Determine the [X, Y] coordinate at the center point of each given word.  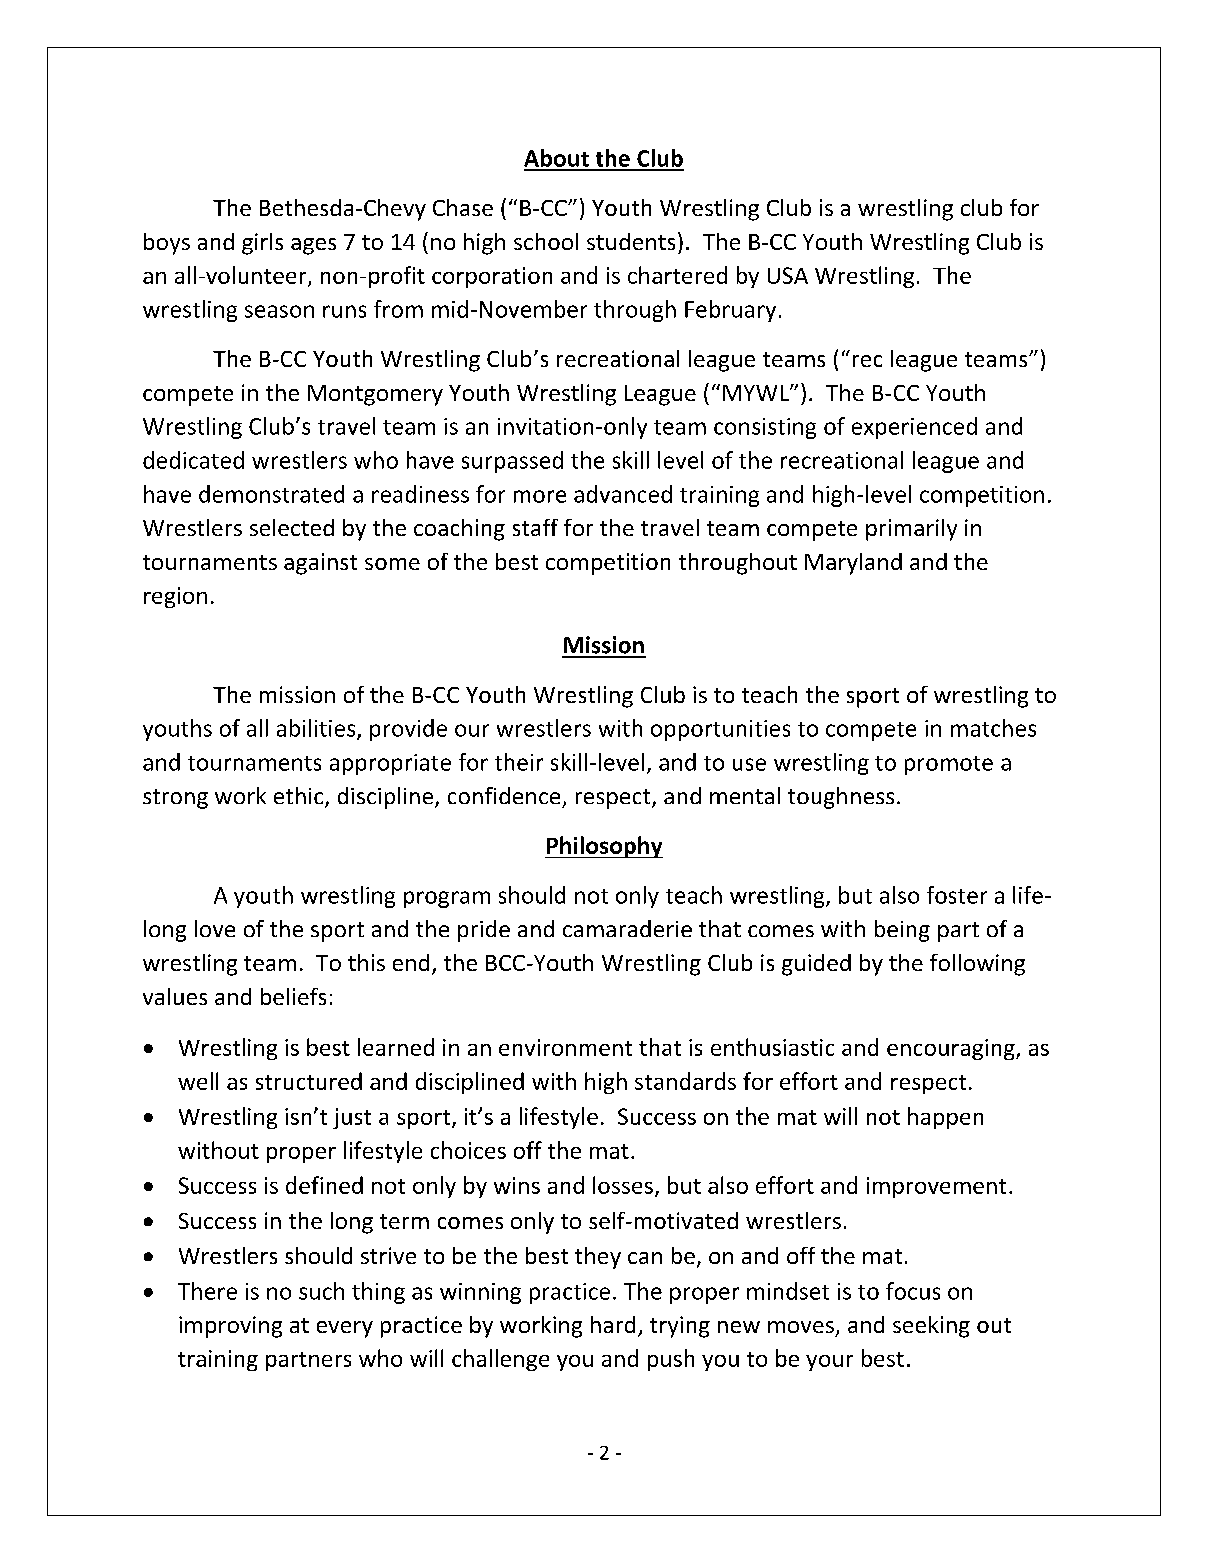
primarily [911, 530]
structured [309, 1081]
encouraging [952, 1049]
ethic [300, 797]
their [519, 762]
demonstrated [271, 494]
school [546, 241]
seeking [931, 1327]
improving [230, 1327]
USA [788, 275]
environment [565, 1047]
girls [262, 244]
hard [613, 1324]
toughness [841, 798]
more [540, 496]
